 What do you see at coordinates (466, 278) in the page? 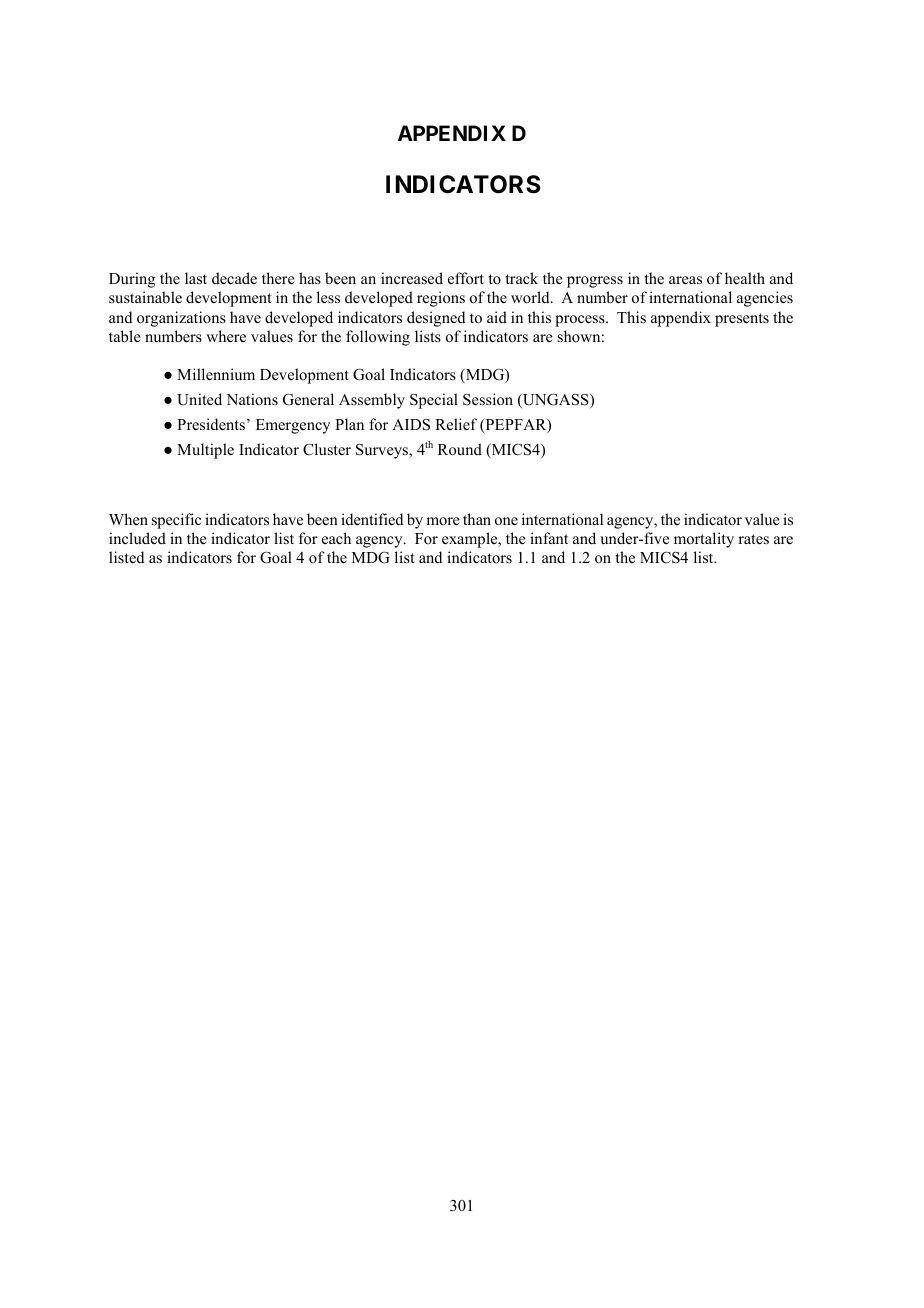
I see `effort` at bounding box center [466, 278].
